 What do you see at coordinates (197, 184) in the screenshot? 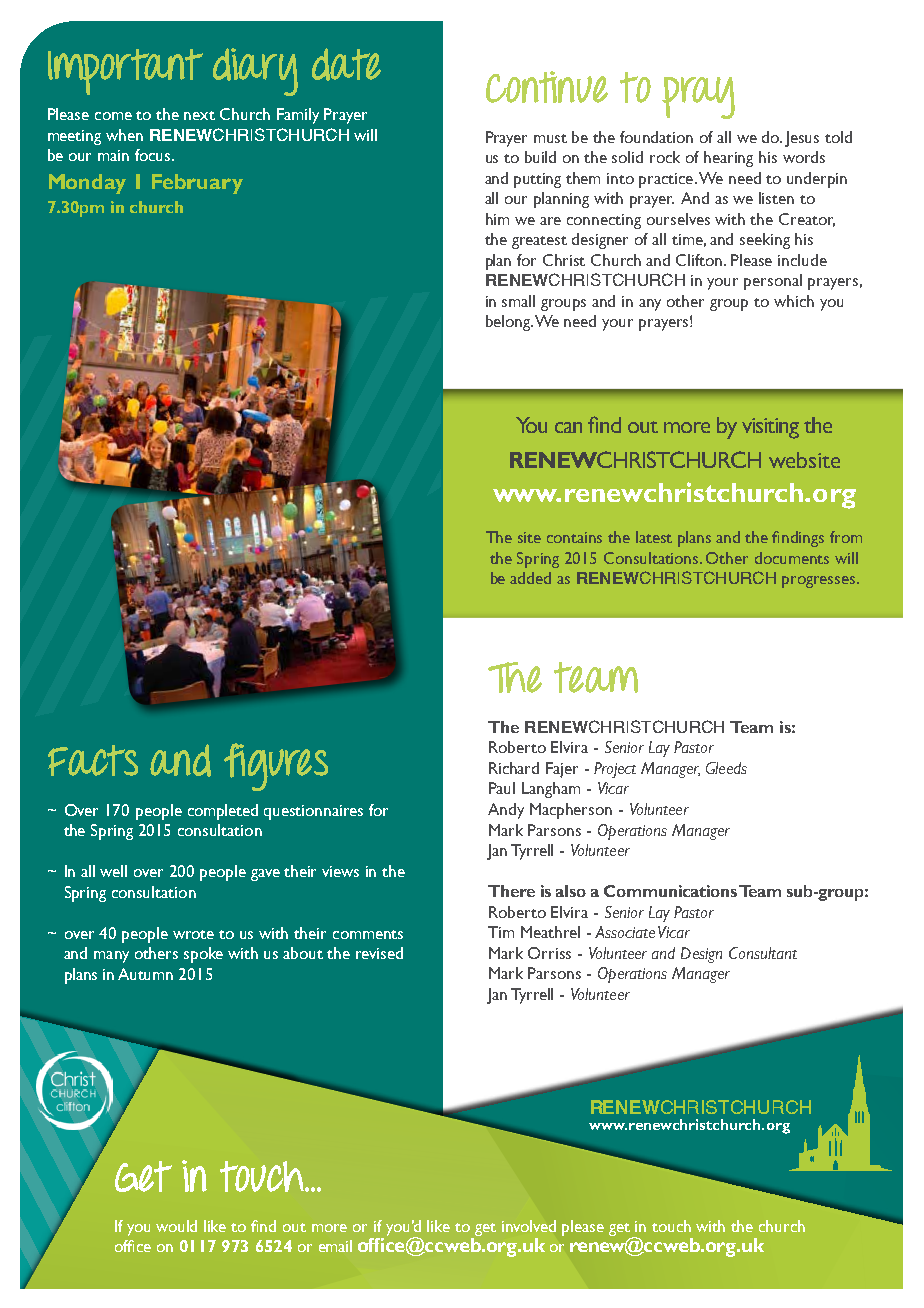
I see `February` at bounding box center [197, 184].
